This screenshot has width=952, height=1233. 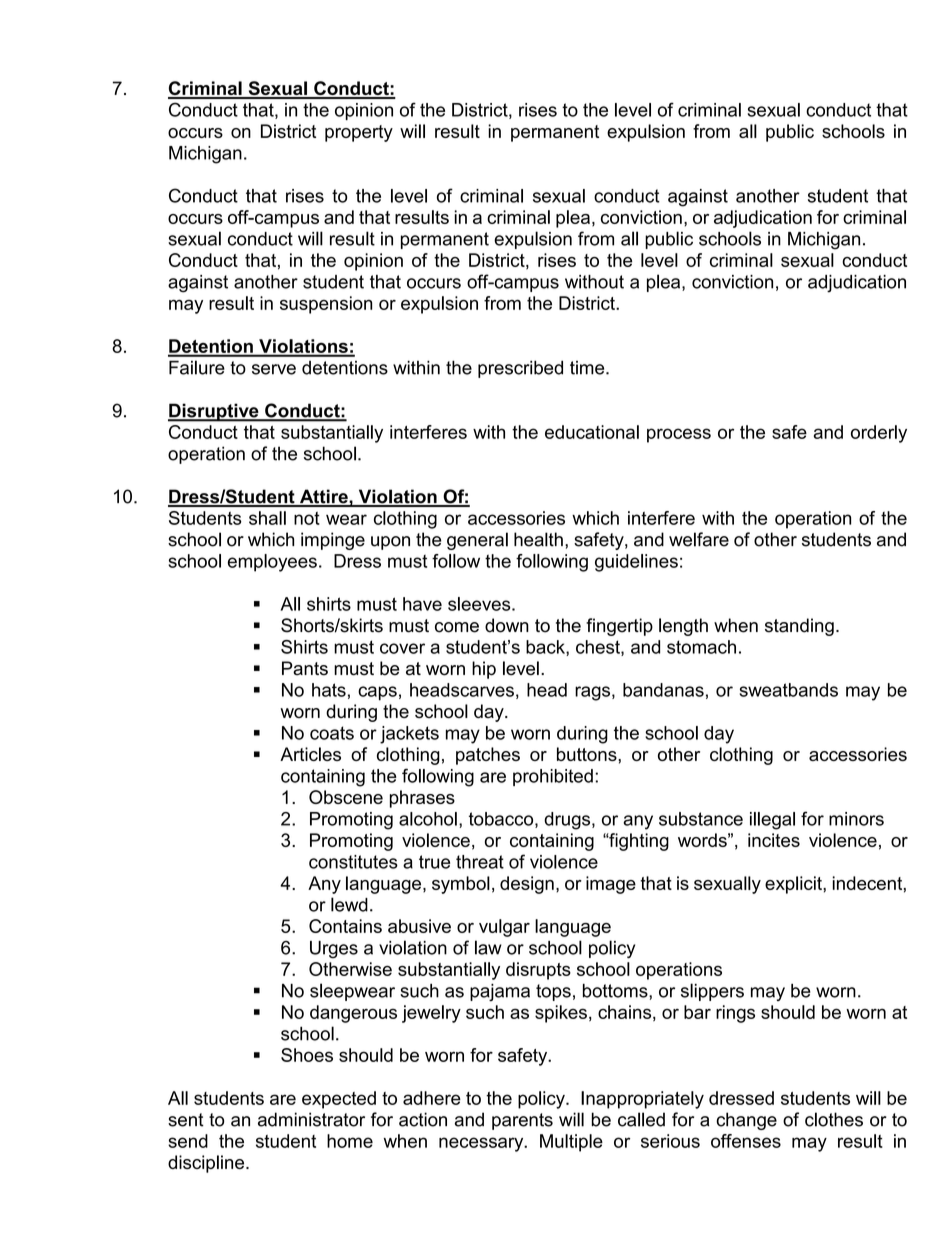 What do you see at coordinates (359, 133) in the screenshot?
I see `property` at bounding box center [359, 133].
